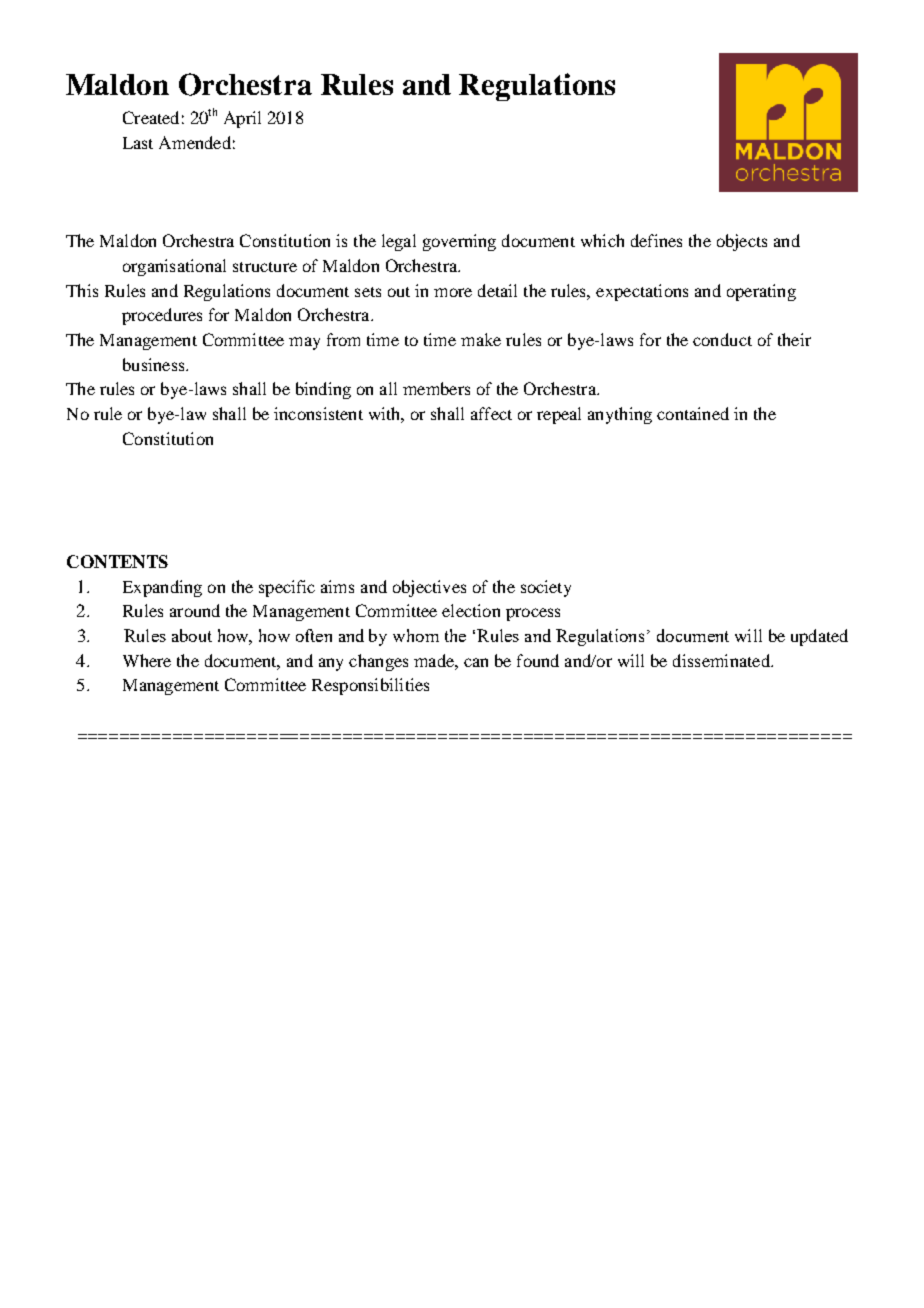 The height and width of the document is (1308, 924). Describe the element at coordinates (436, 388) in the document. I see `members` at that location.
